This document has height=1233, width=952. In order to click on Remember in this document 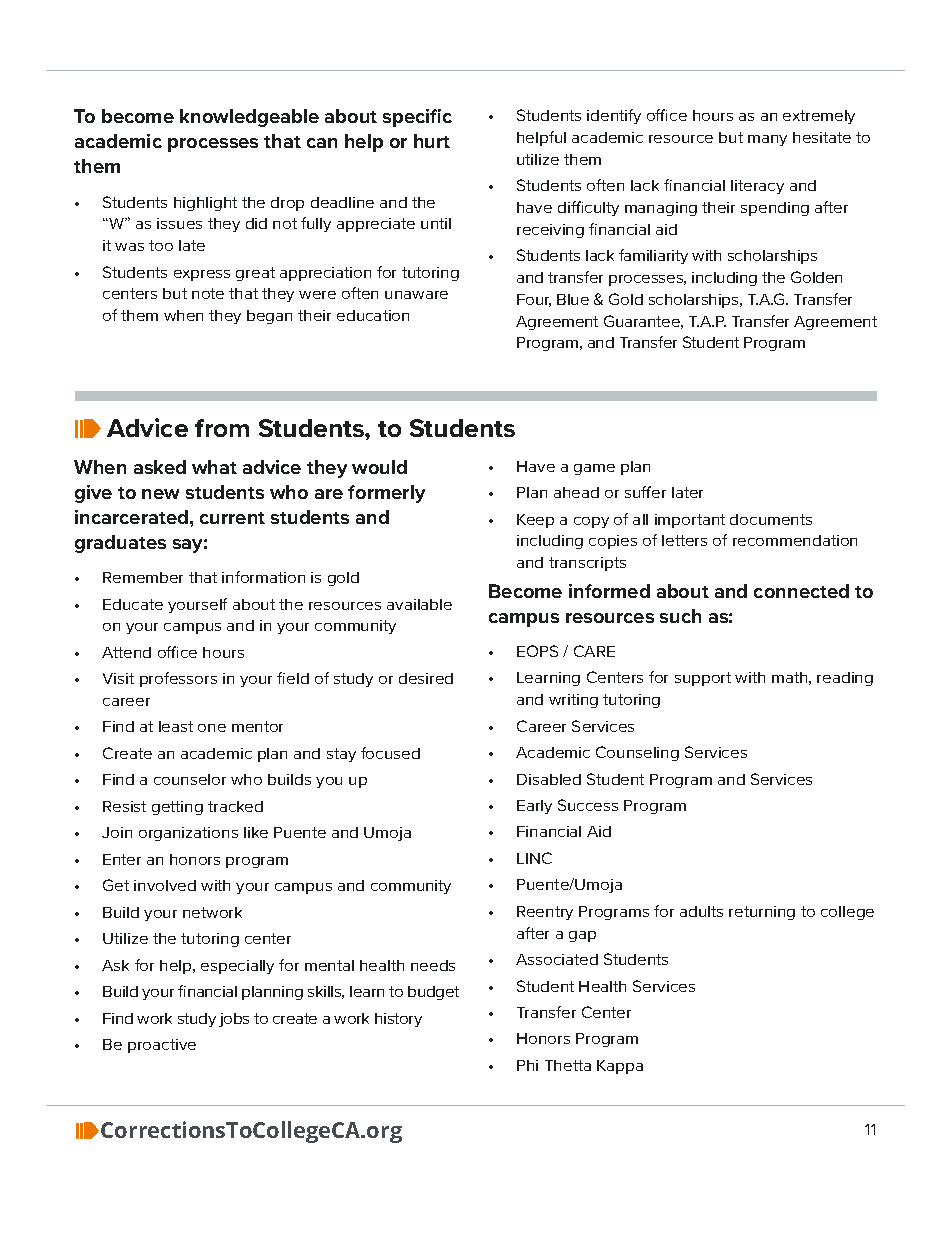, I will do `click(143, 577)`.
